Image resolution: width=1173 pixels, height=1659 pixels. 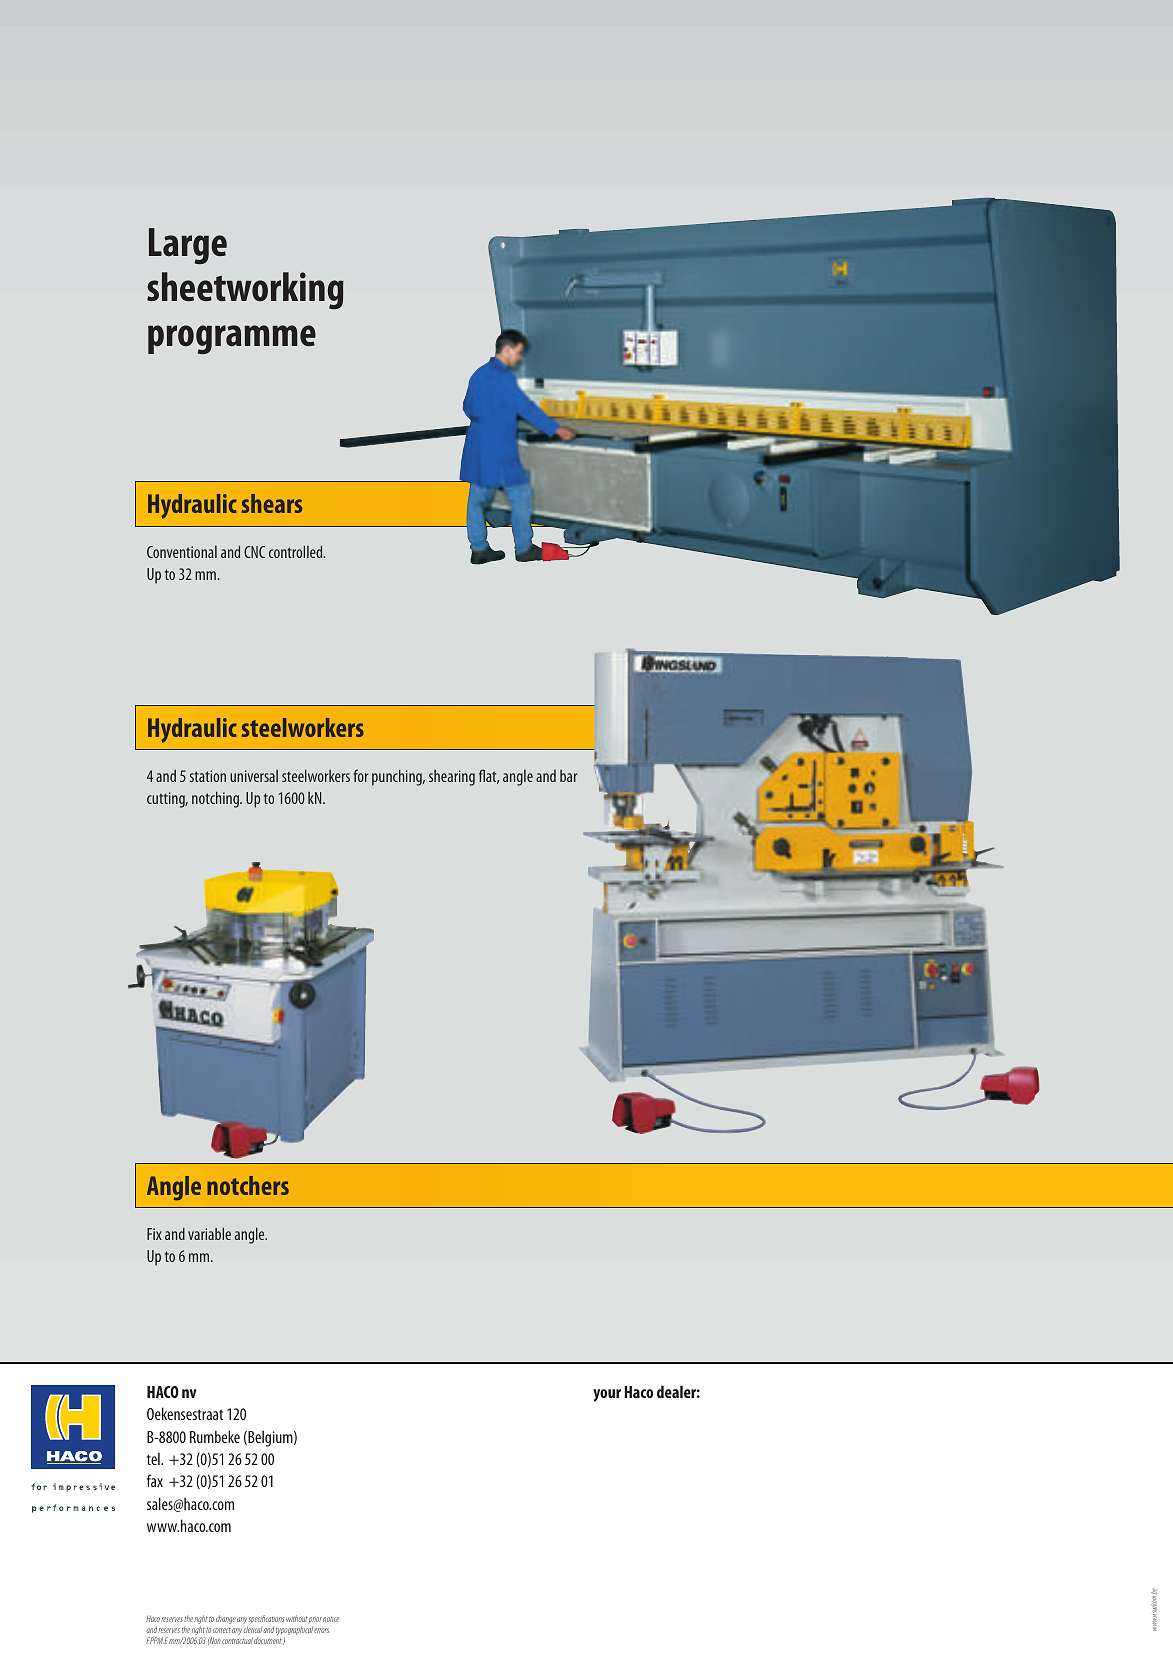 What do you see at coordinates (331, 1619) in the page?
I see `notice` at bounding box center [331, 1619].
